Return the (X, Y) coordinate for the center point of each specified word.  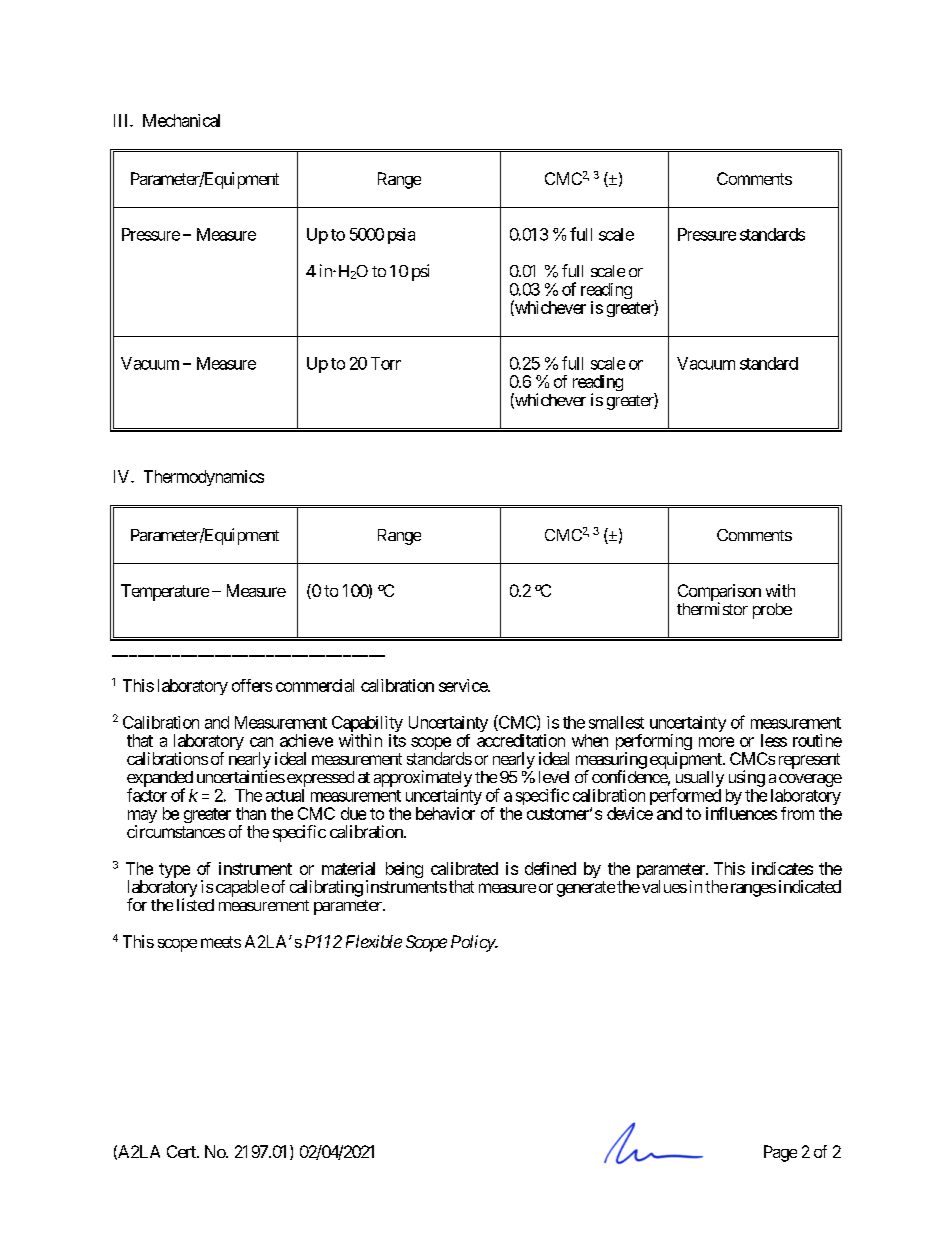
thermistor (712, 608)
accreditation (521, 740)
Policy (473, 943)
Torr (386, 363)
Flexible (374, 941)
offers (252, 685)
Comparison (719, 593)
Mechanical (181, 120)
